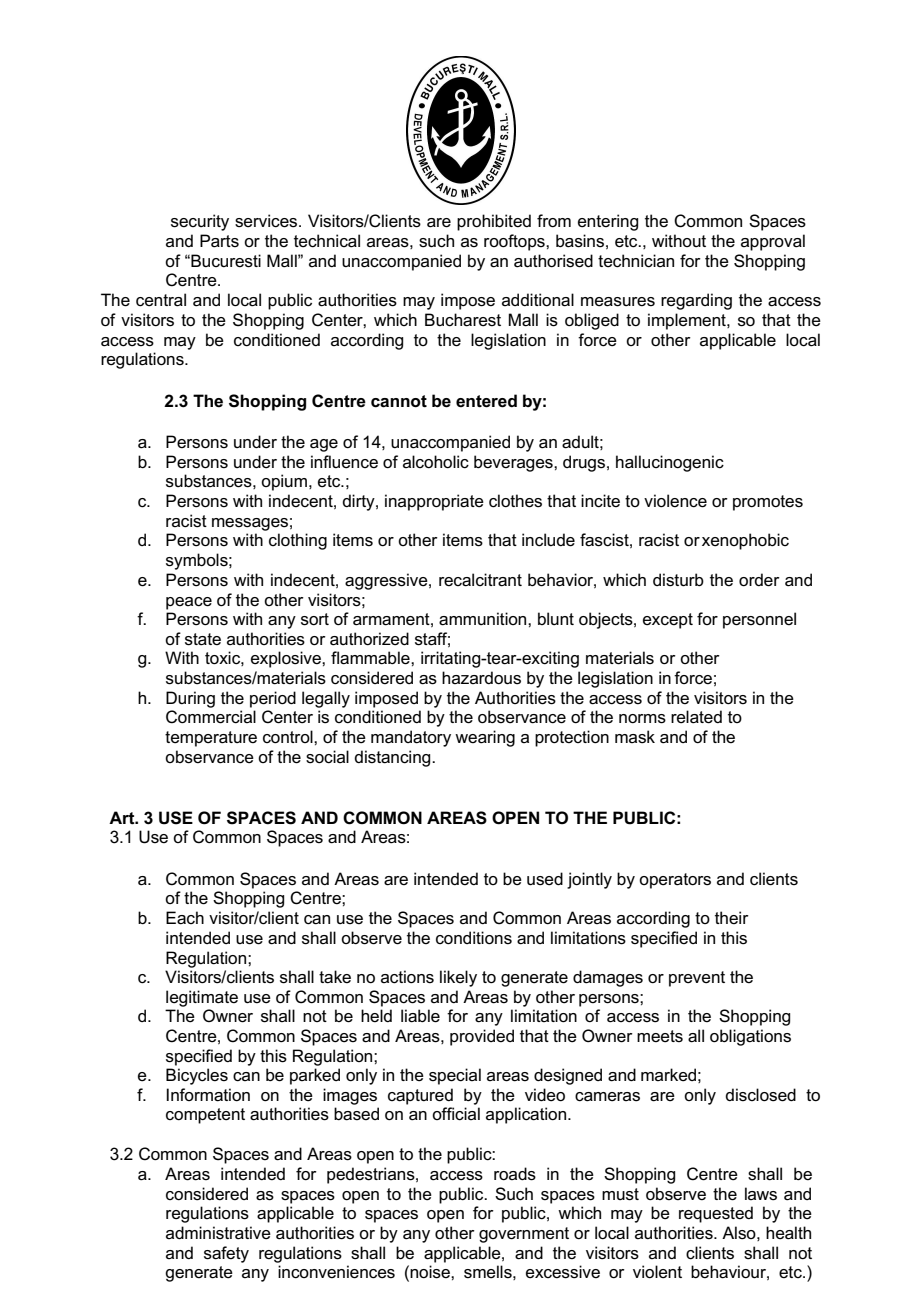  Describe the element at coordinates (226, 1254) in the screenshot. I see `safety` at that location.
